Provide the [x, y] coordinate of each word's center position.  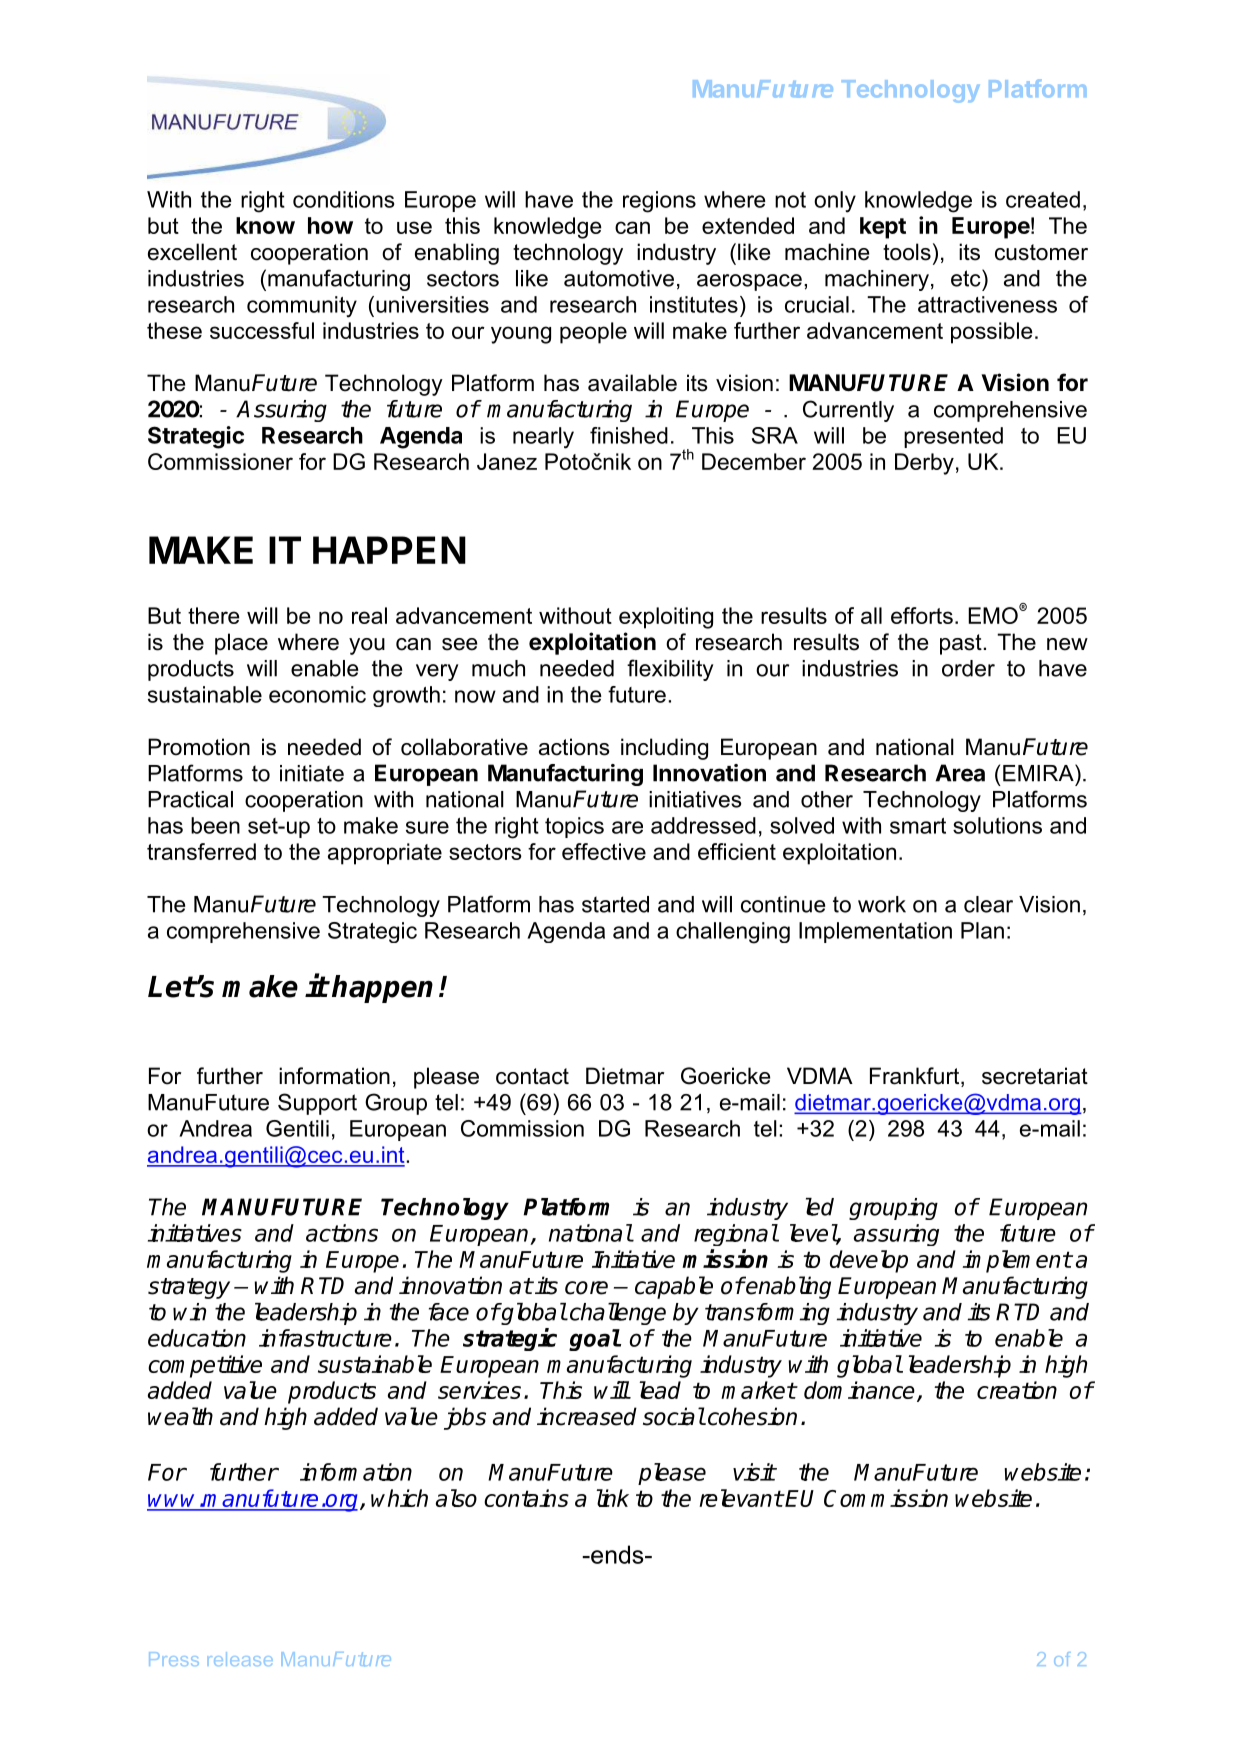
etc [967, 278]
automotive [619, 278]
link [613, 1498]
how [330, 225]
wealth [180, 1416]
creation [1017, 1390]
